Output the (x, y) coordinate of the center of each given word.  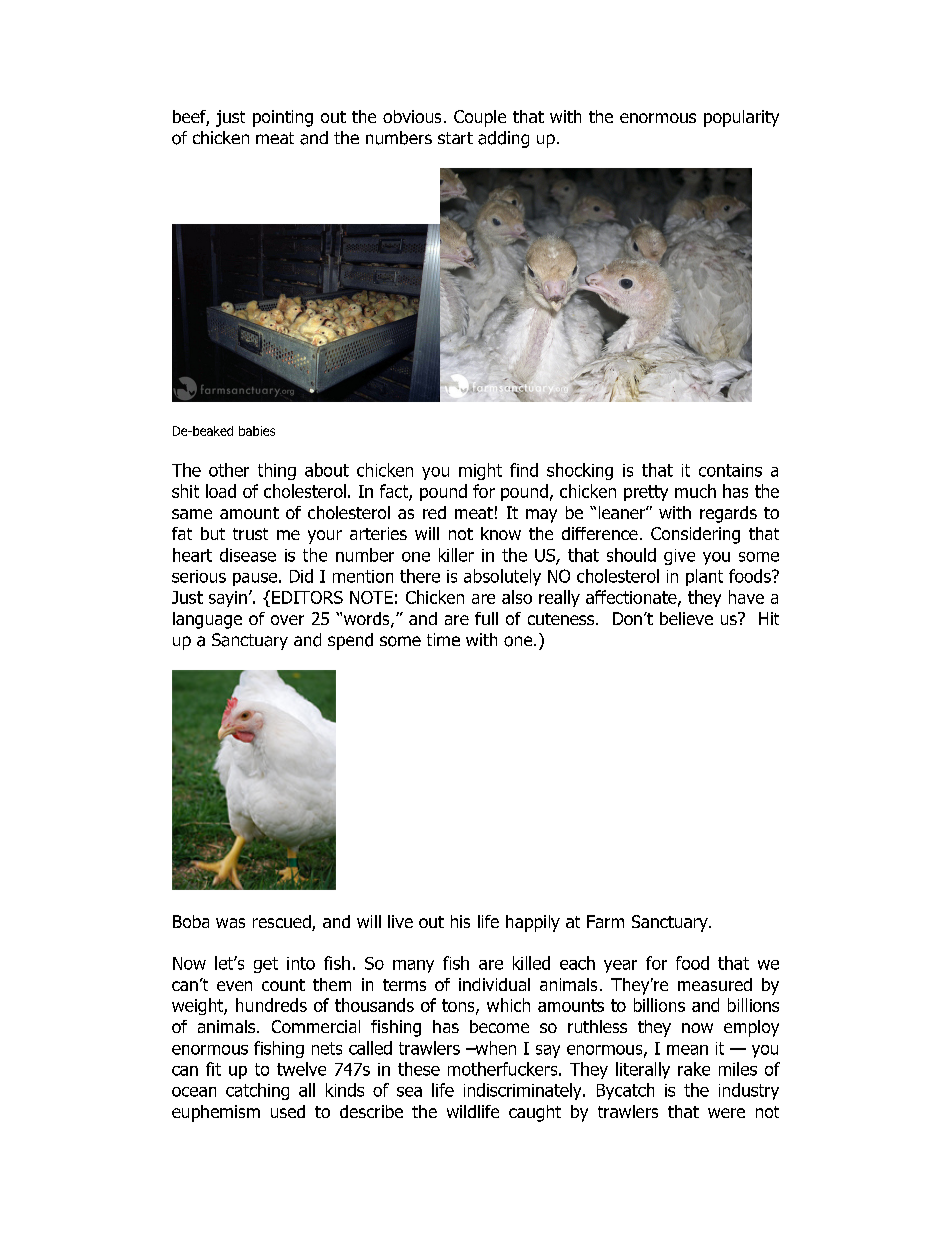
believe (686, 618)
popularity (741, 118)
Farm (605, 921)
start (455, 138)
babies (257, 431)
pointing (283, 118)
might (480, 471)
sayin (228, 599)
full (486, 618)
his (460, 921)
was (230, 923)
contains (730, 470)
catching (257, 1091)
